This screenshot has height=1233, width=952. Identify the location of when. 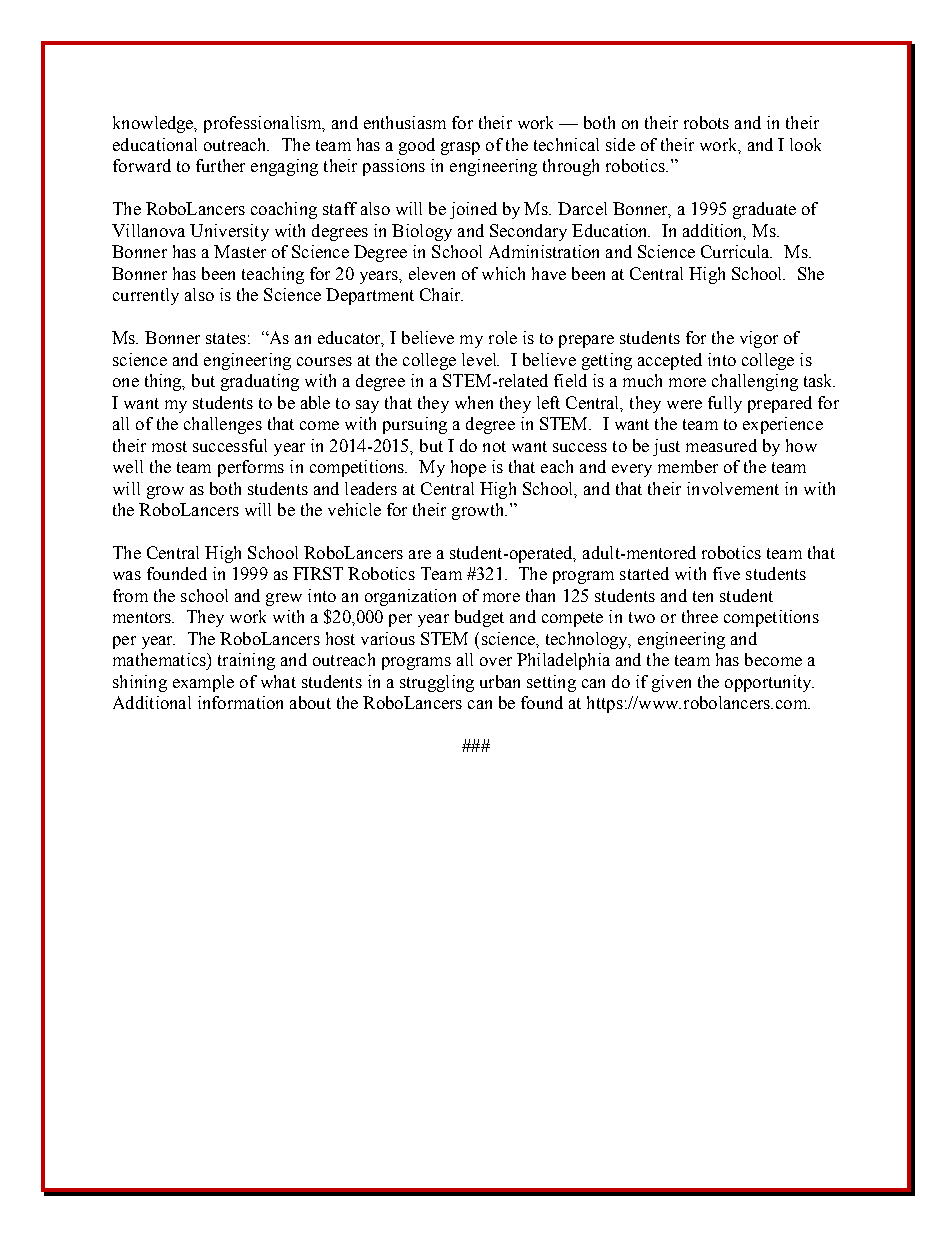
(474, 402).
